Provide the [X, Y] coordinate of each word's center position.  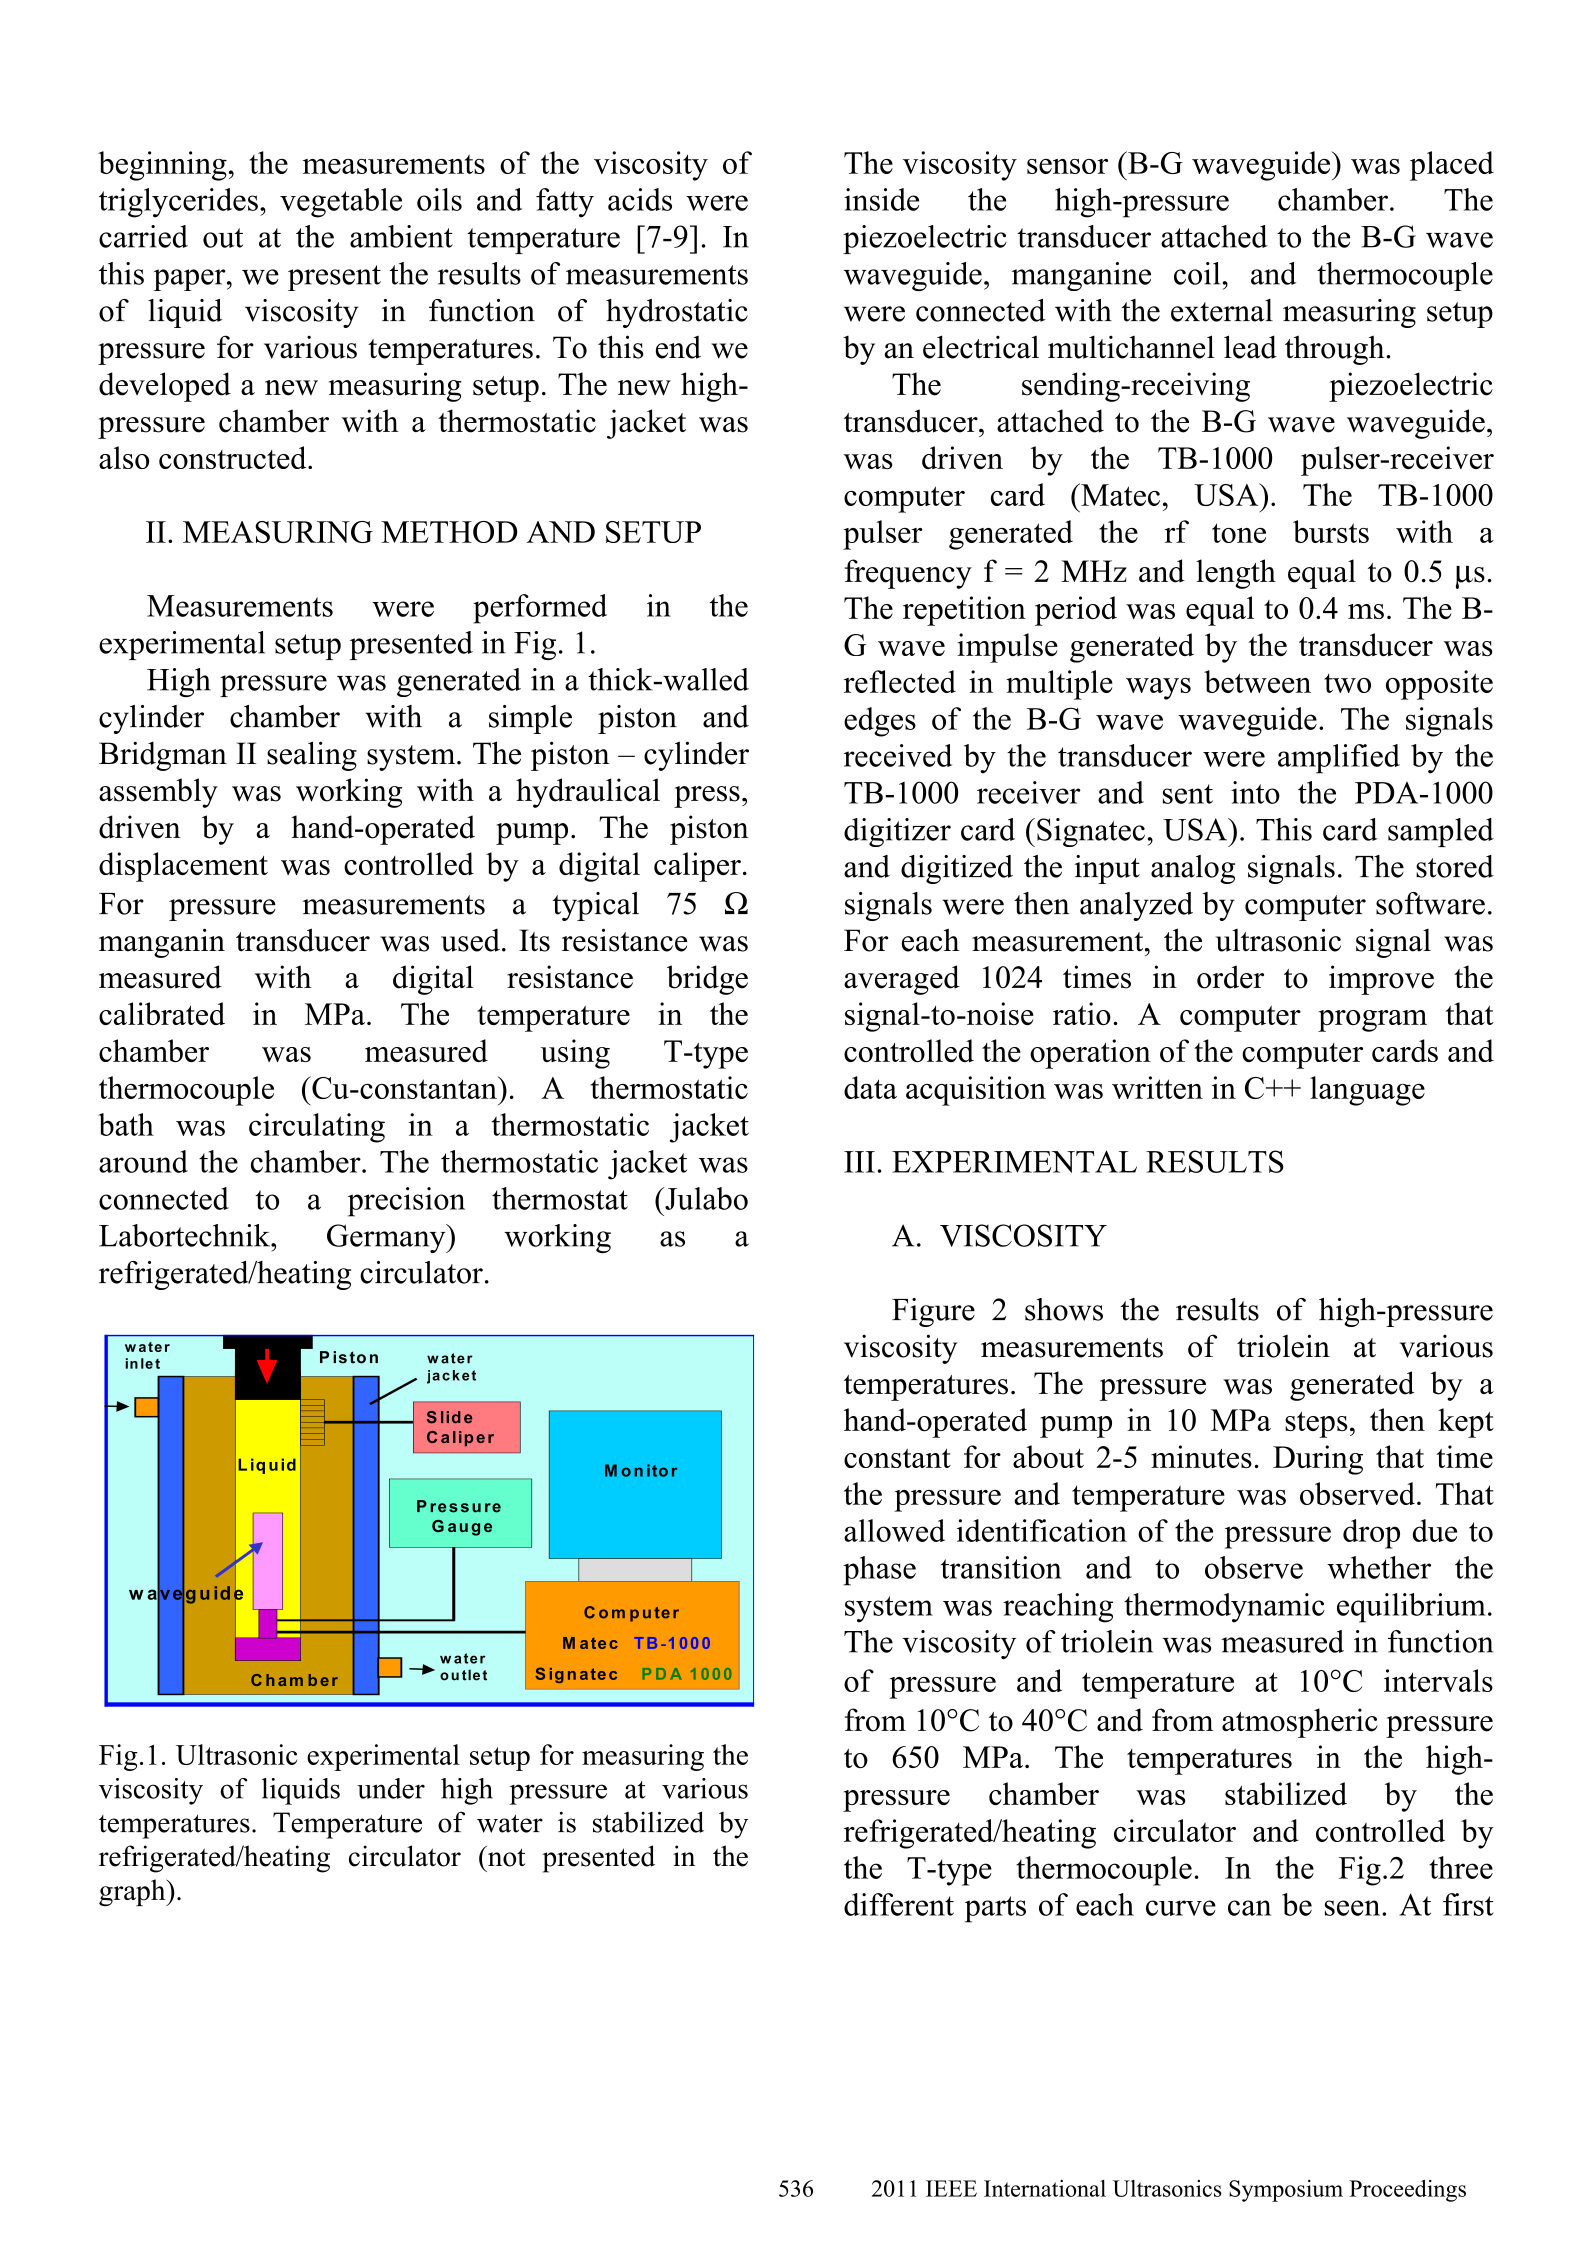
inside [881, 199]
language [1367, 1091]
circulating [317, 1128]
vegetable [341, 203]
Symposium [1286, 2191]
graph [133, 1893]
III [859, 1162]
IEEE [951, 2188]
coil [1197, 273]
